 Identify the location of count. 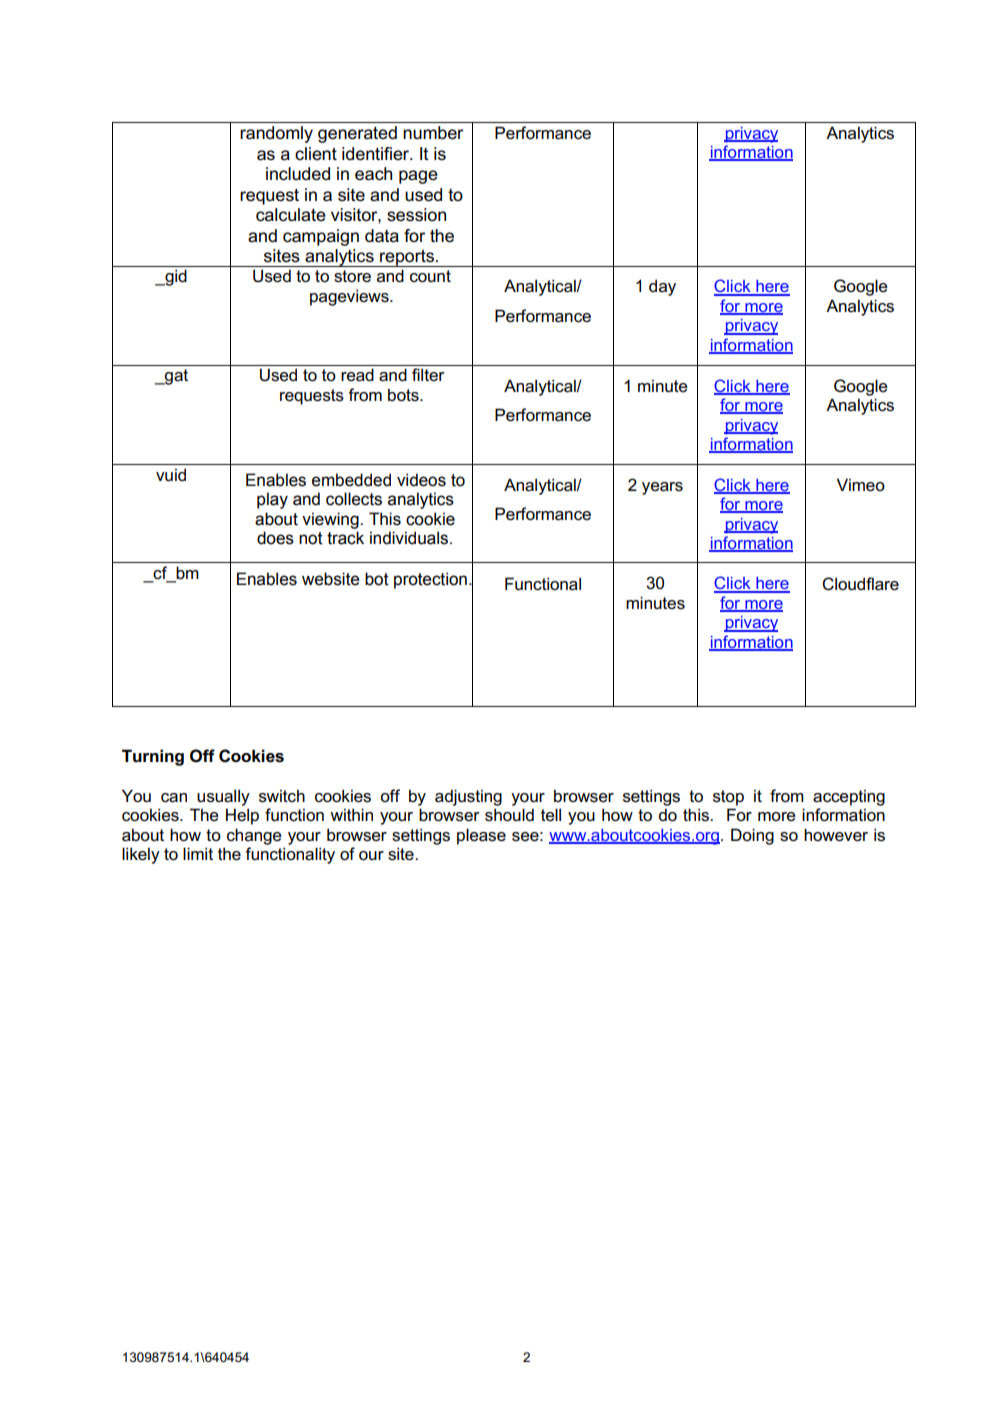
(430, 276).
